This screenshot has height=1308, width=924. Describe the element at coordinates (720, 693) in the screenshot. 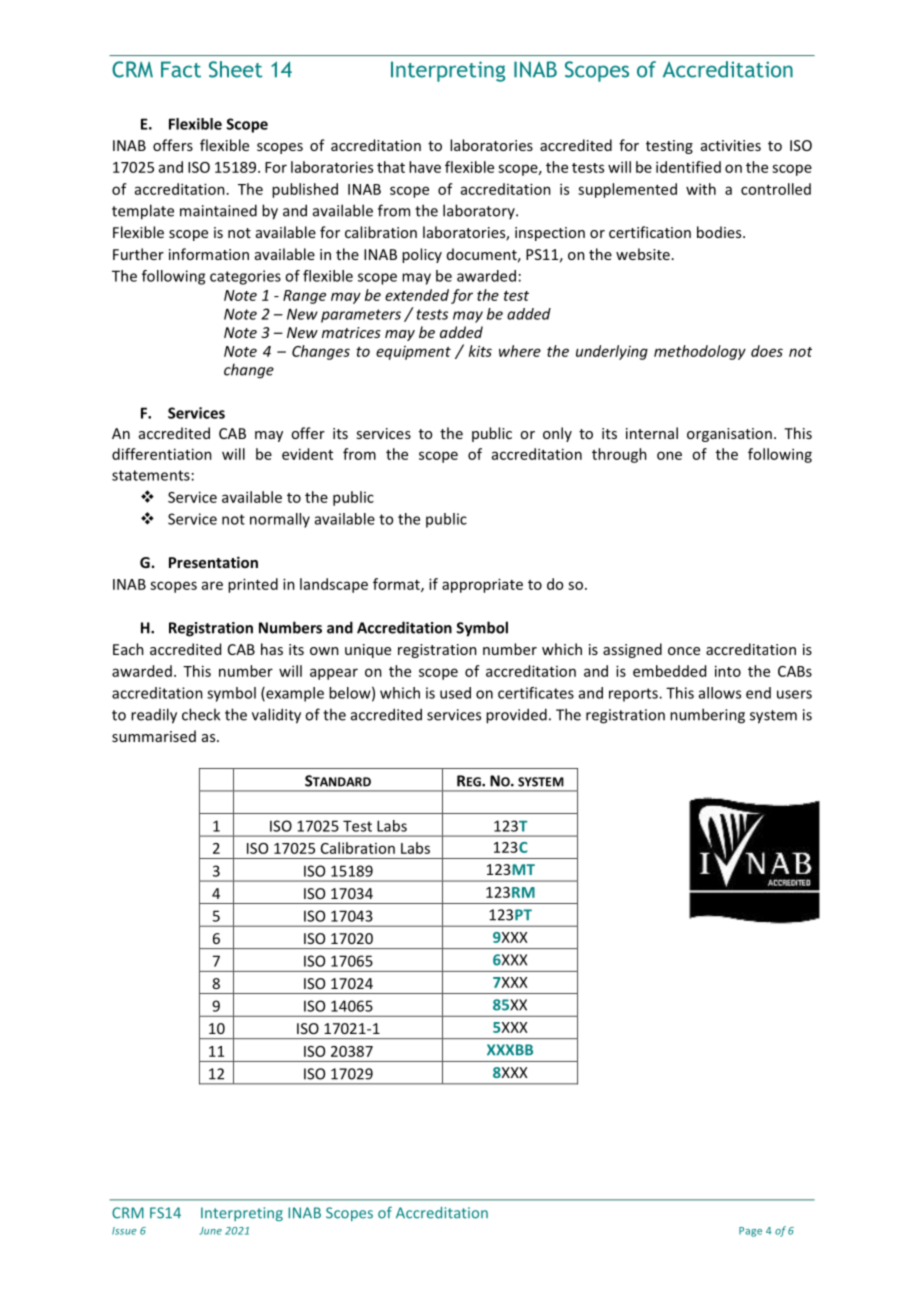

I see `allows` at that location.
